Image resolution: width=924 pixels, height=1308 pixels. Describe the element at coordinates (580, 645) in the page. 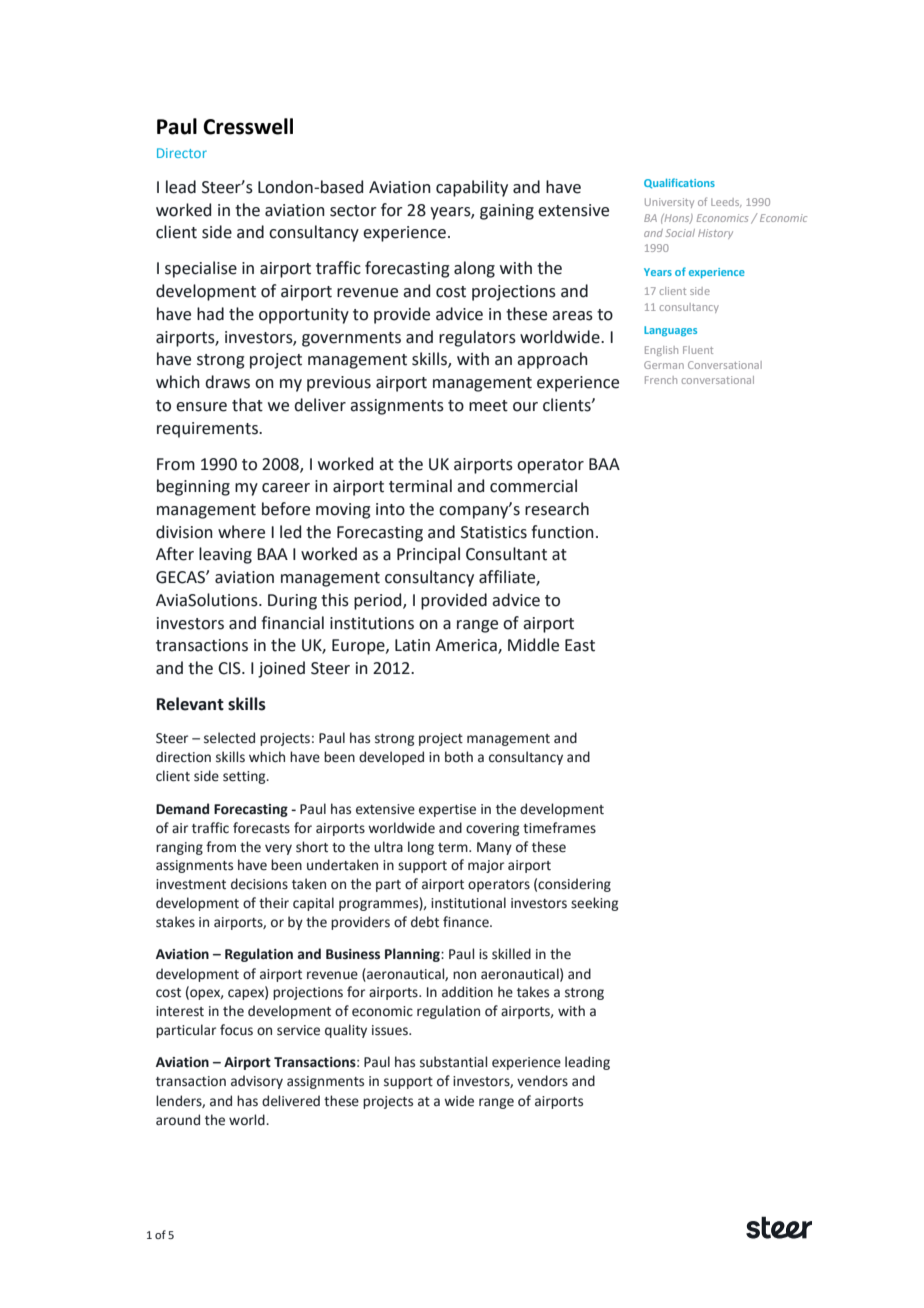

I see `East` at that location.
